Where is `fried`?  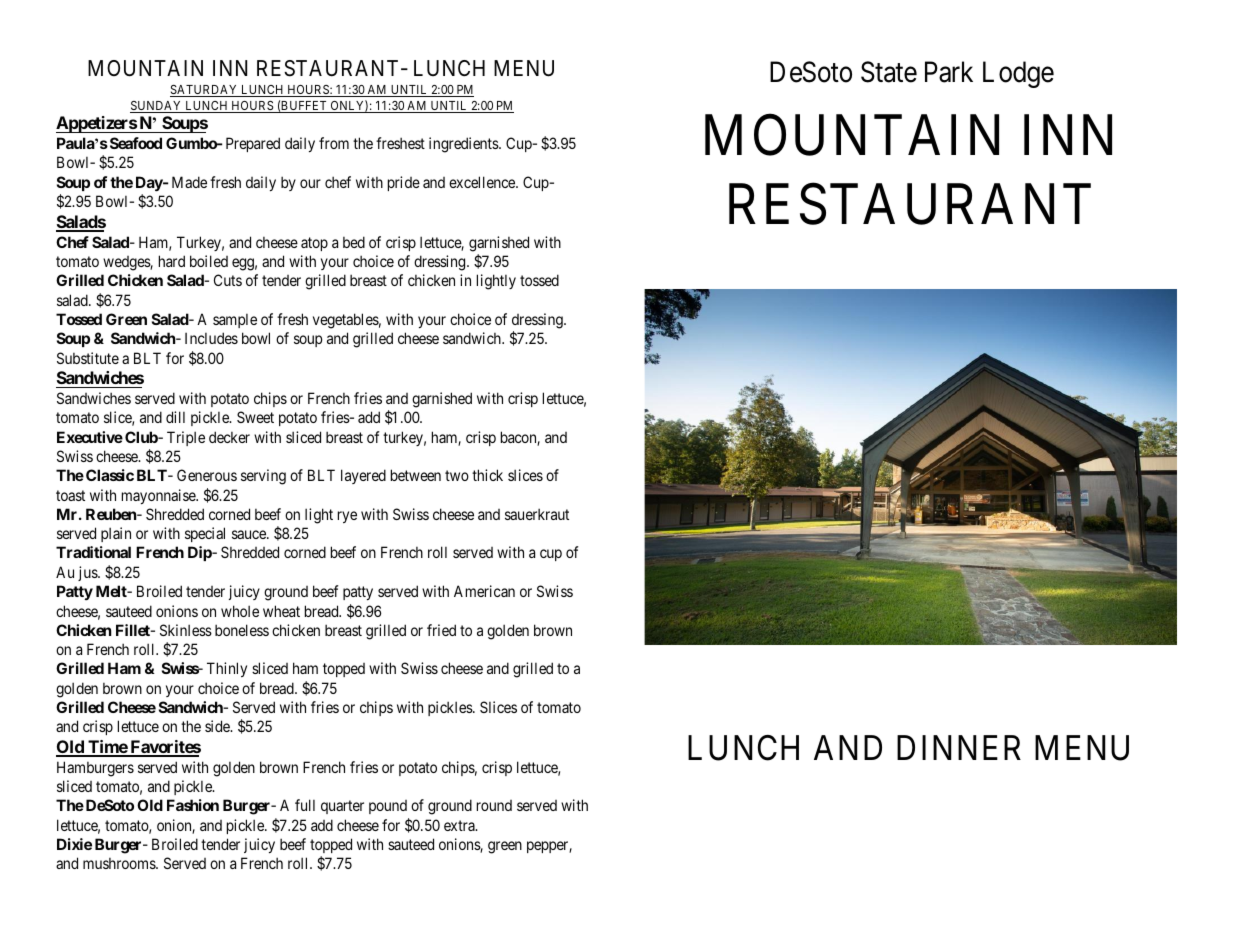
fried is located at coordinates (441, 630).
